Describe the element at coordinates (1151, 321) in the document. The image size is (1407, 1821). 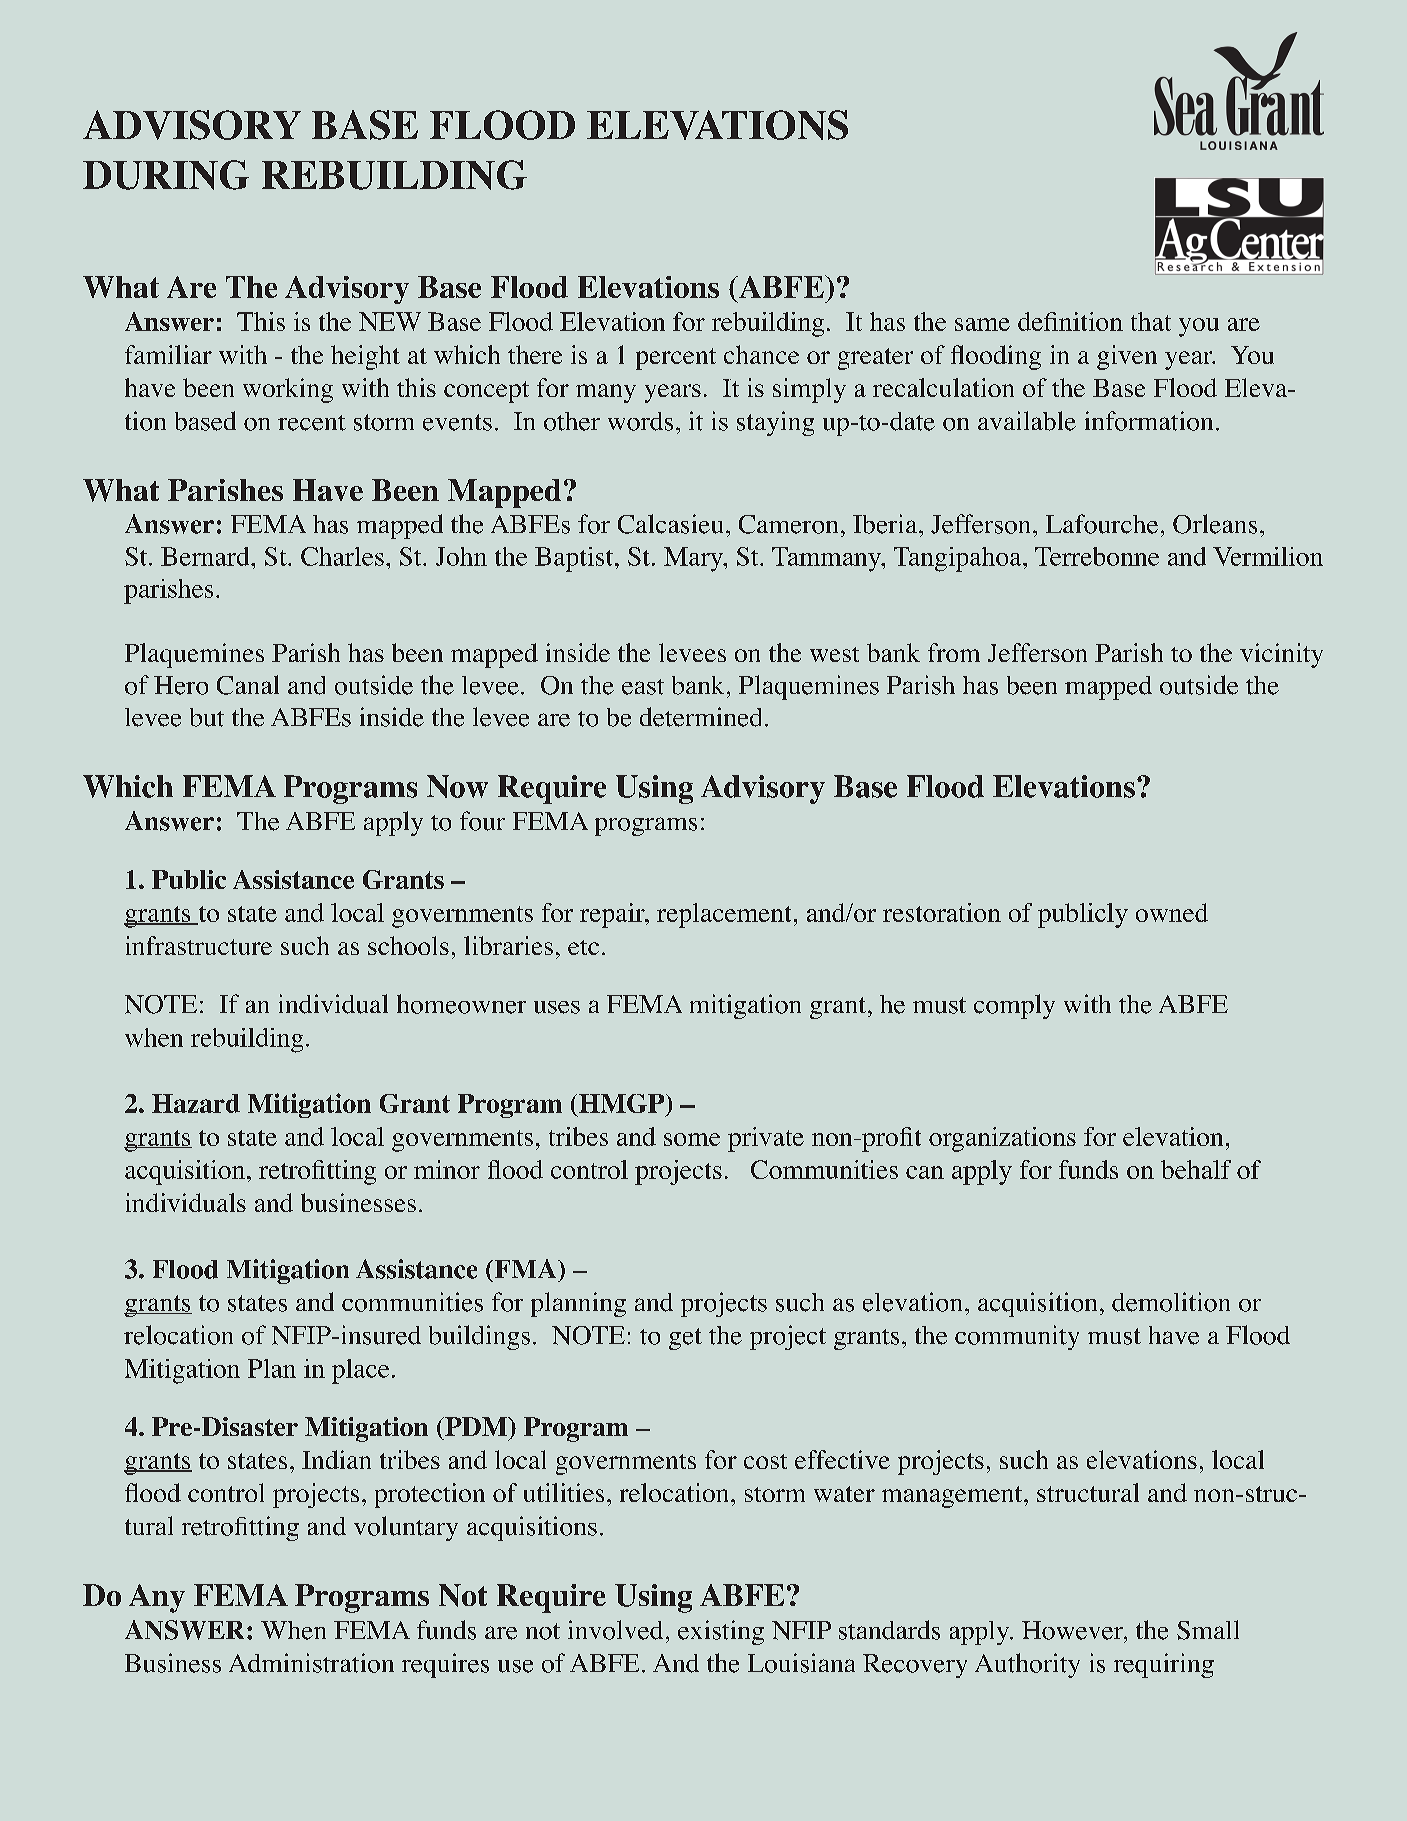
I see `that` at that location.
